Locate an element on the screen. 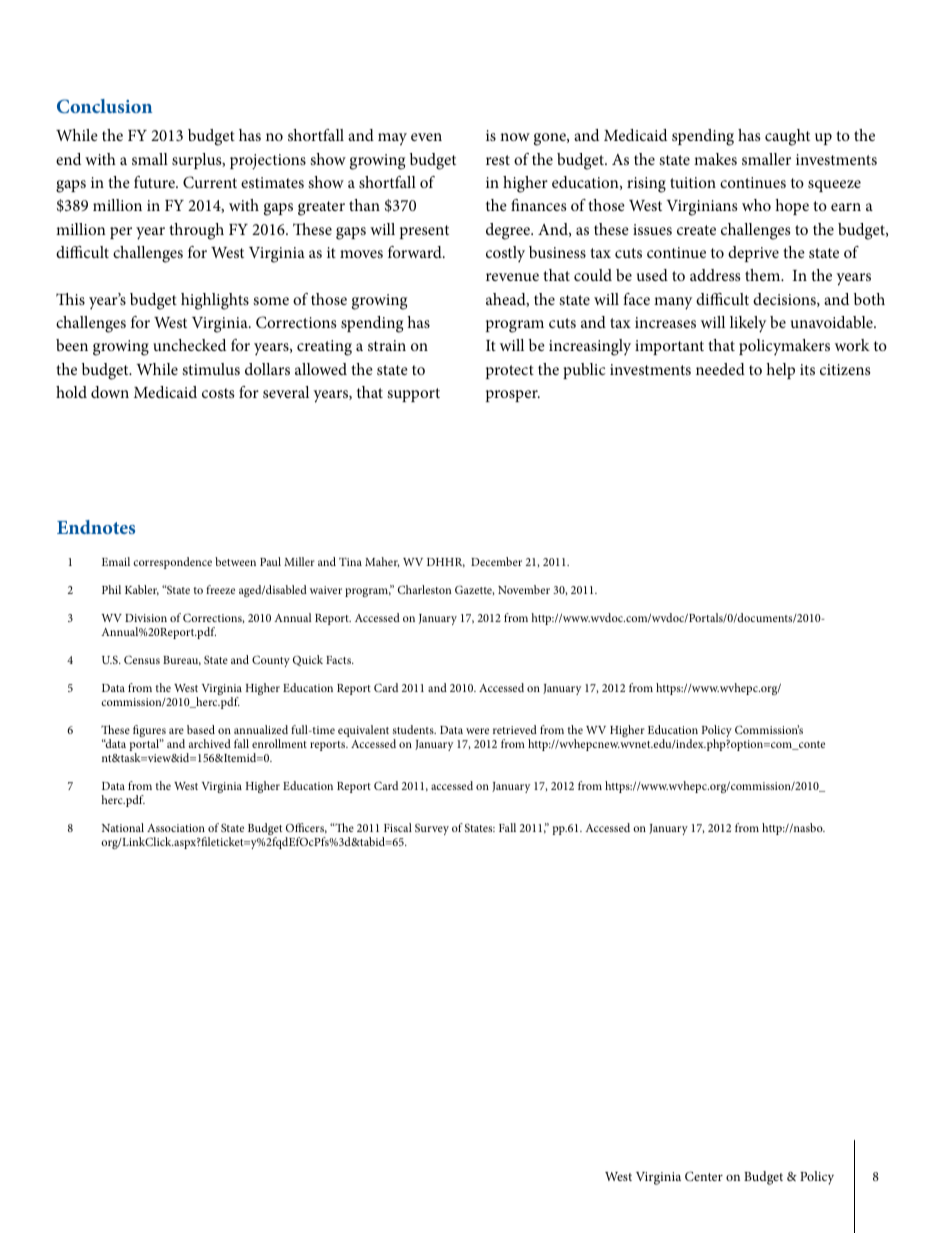 Image resolution: width=952 pixels, height=1233 pixels. caught is located at coordinates (787, 137).
